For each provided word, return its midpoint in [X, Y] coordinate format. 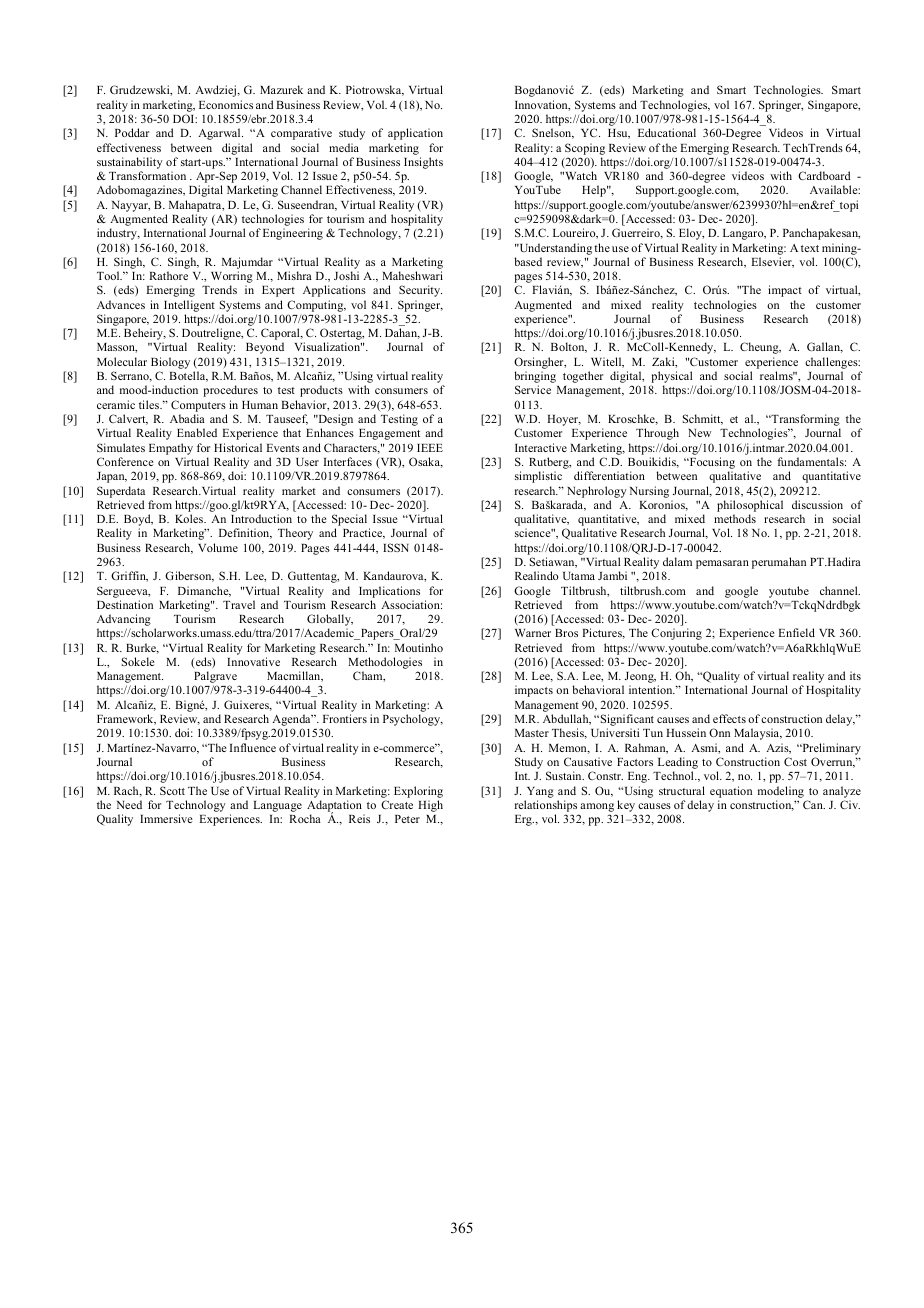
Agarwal [220, 134]
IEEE [430, 448]
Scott [172, 790]
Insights [423, 163]
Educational [667, 132]
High [430, 806]
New [700, 433]
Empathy [171, 449]
